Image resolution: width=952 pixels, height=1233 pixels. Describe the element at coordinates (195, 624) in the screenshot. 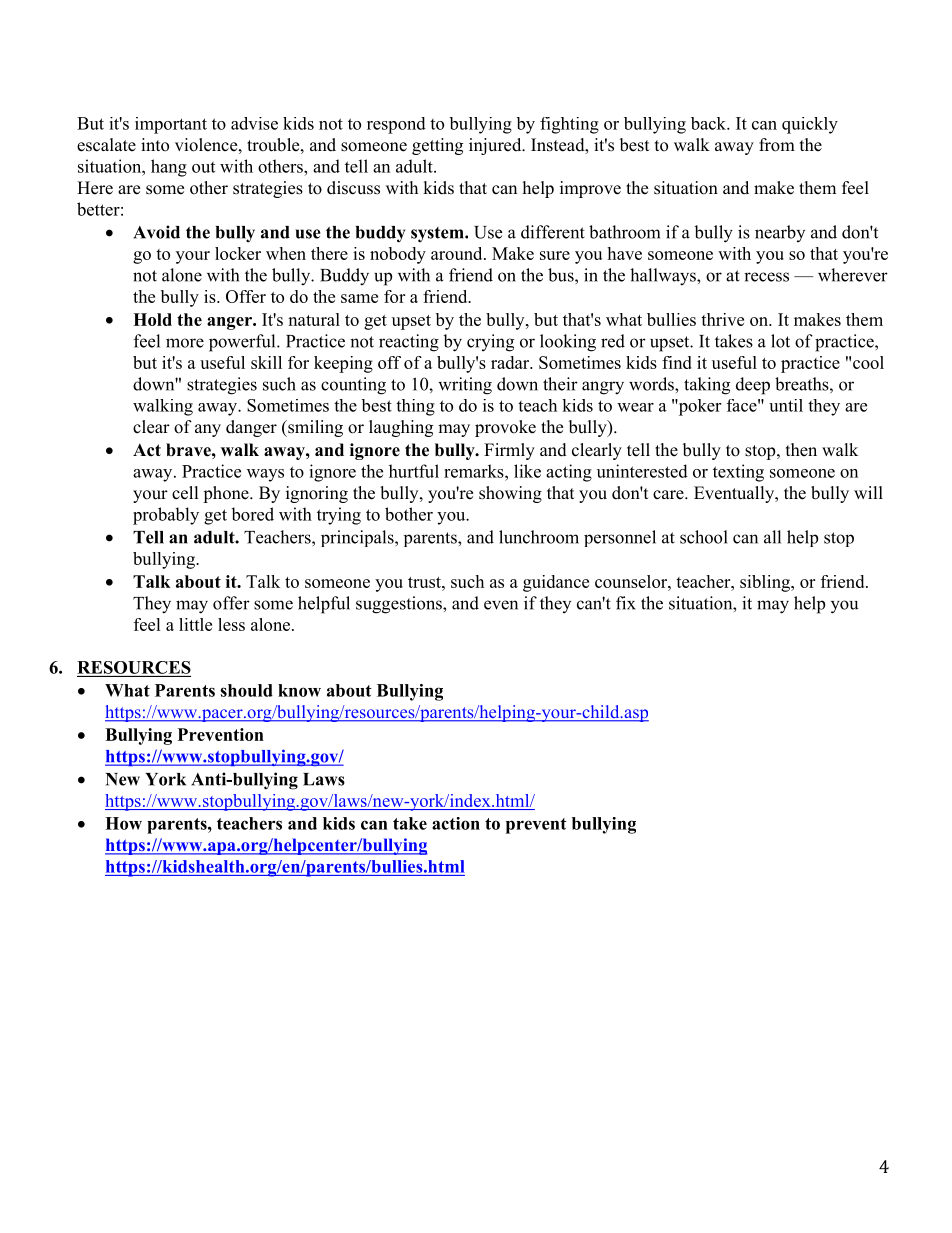

I see `little` at that location.
